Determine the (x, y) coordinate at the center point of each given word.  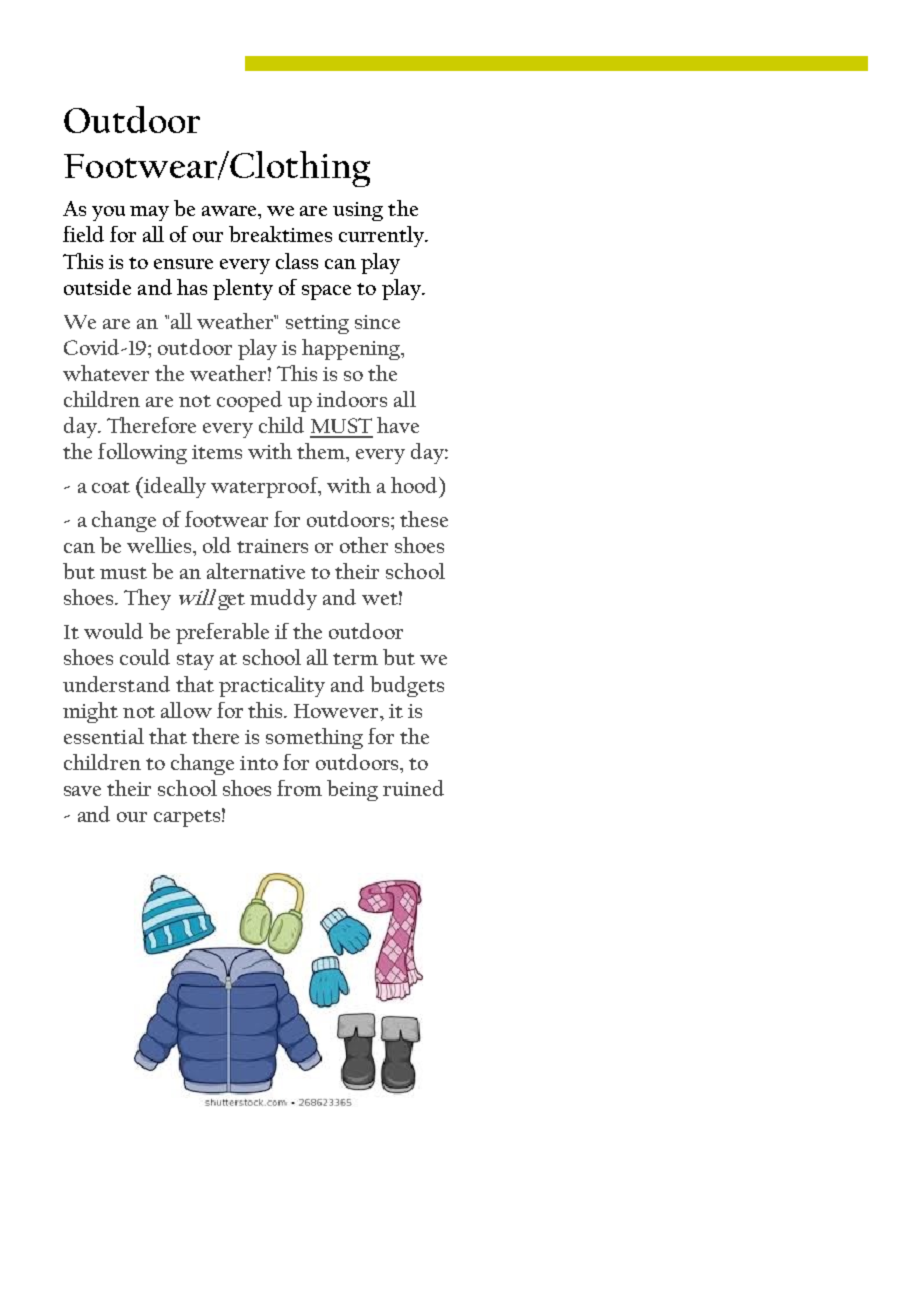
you (108, 213)
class (297, 261)
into (259, 763)
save (82, 791)
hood (416, 485)
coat (111, 487)
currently (382, 236)
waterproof (265, 487)
